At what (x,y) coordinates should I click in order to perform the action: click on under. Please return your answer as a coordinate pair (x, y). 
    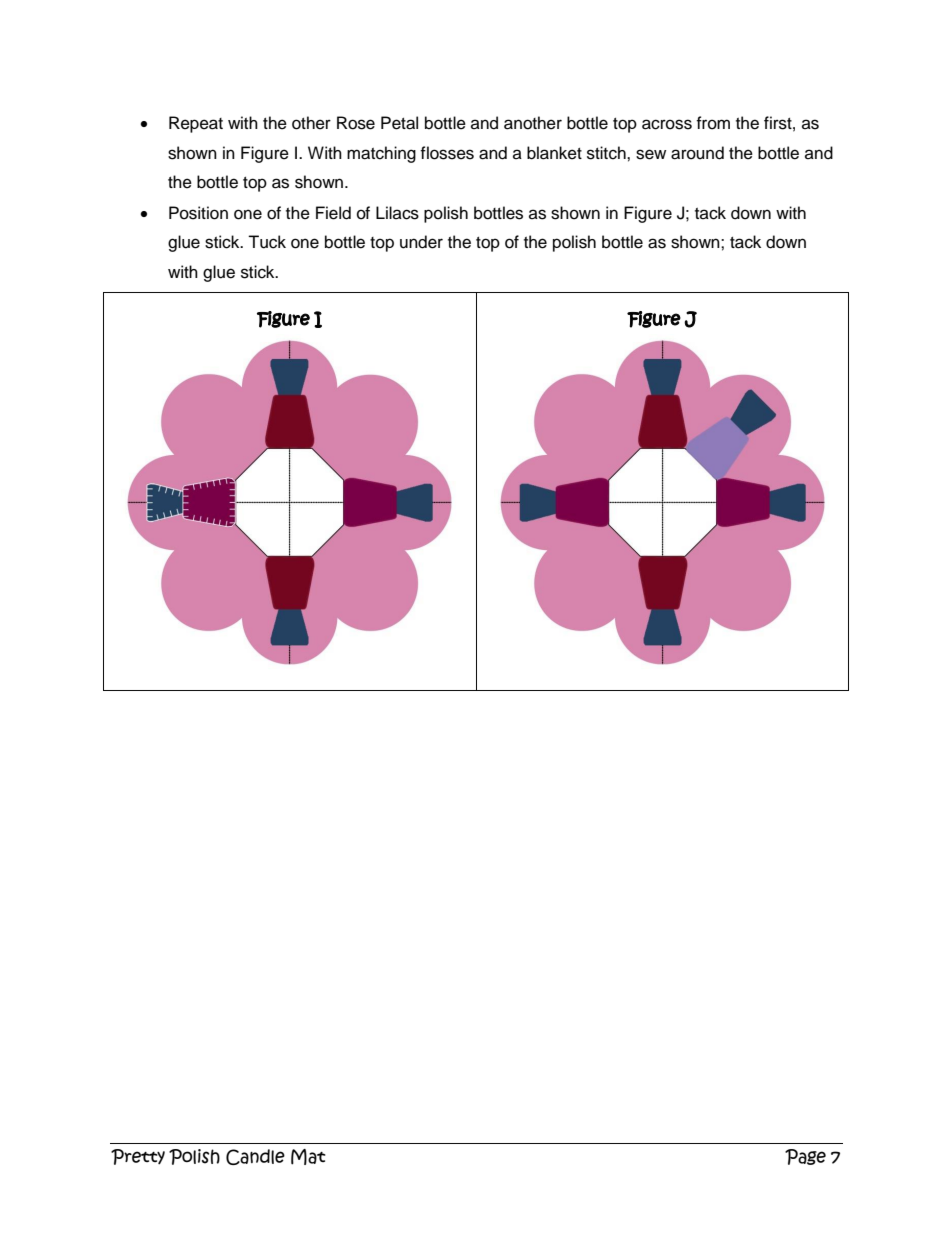
    Looking at the image, I should click on (421, 242).
